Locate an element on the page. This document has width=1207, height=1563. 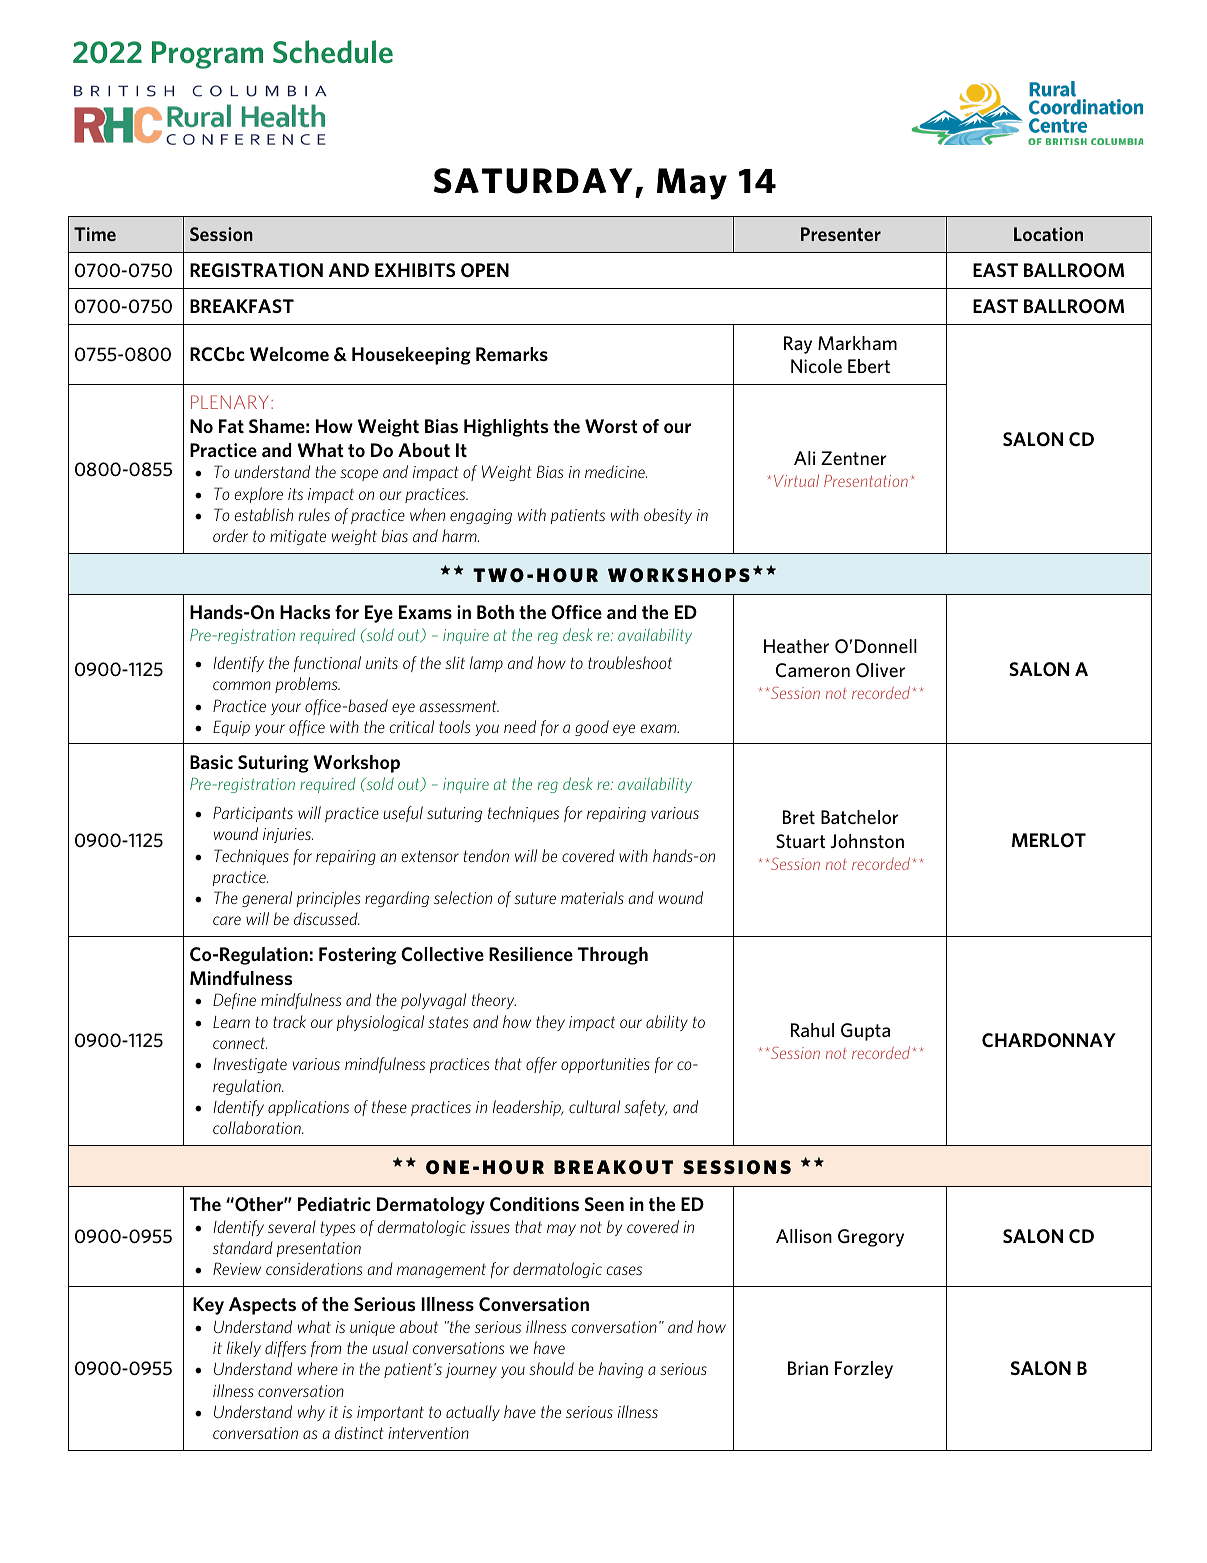
likely is located at coordinates (244, 1349).
